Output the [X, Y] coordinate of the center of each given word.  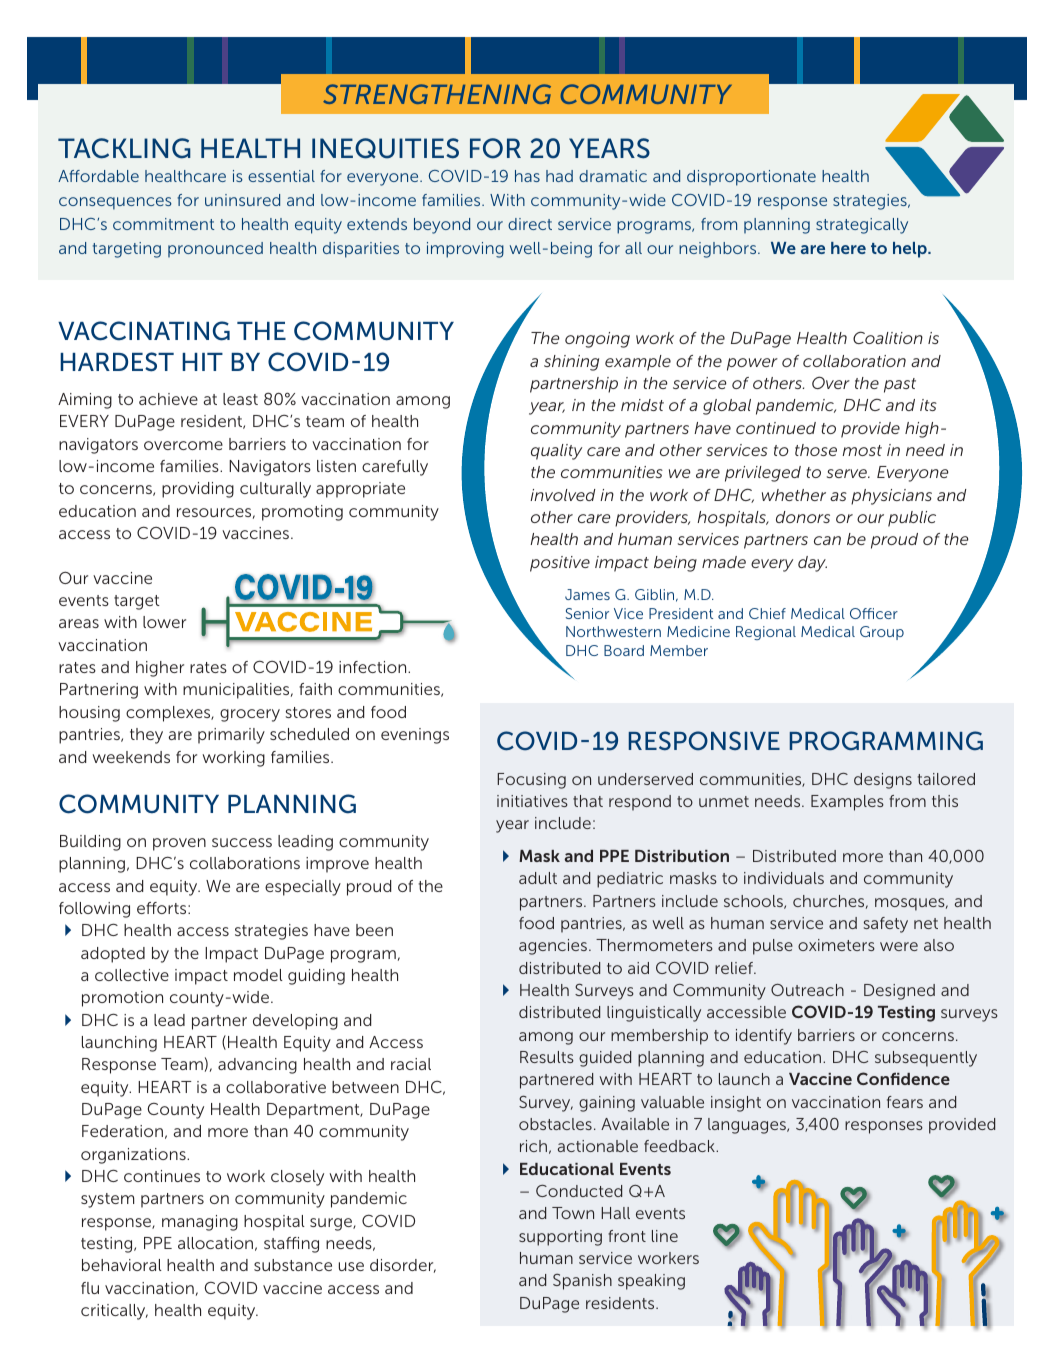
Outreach [807, 990]
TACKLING [124, 148]
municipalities [237, 691]
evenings [415, 736]
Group [882, 633]
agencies [553, 947]
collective [132, 975]
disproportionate [751, 178]
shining [571, 363]
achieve [168, 399]
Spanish [582, 1282]
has [527, 176]
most [862, 450]
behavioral [122, 1265]
